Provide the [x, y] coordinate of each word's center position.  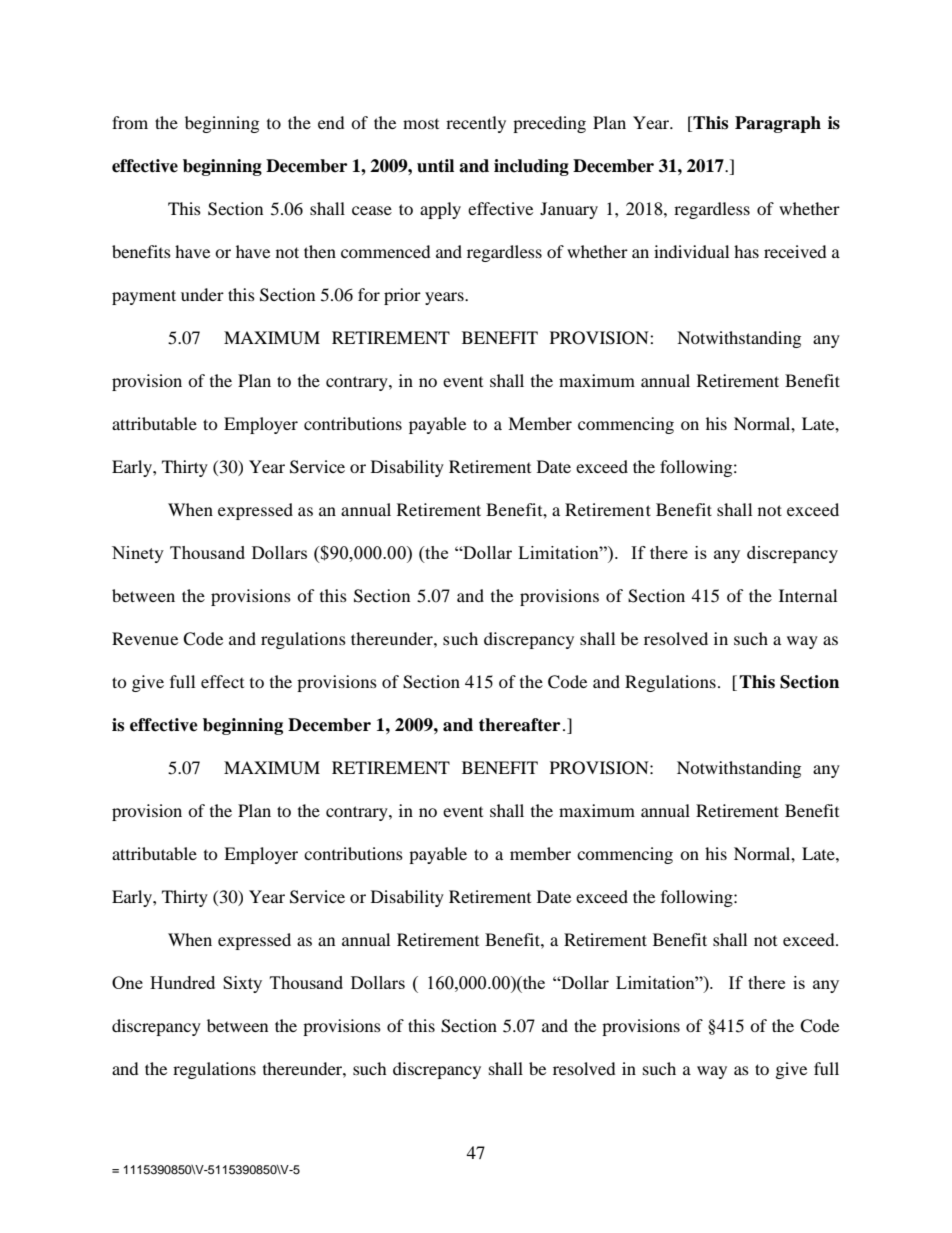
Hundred [182, 982]
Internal [808, 595]
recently [476, 124]
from [130, 122]
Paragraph [778, 124]
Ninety [138, 554]
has [746, 251]
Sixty [242, 984]
